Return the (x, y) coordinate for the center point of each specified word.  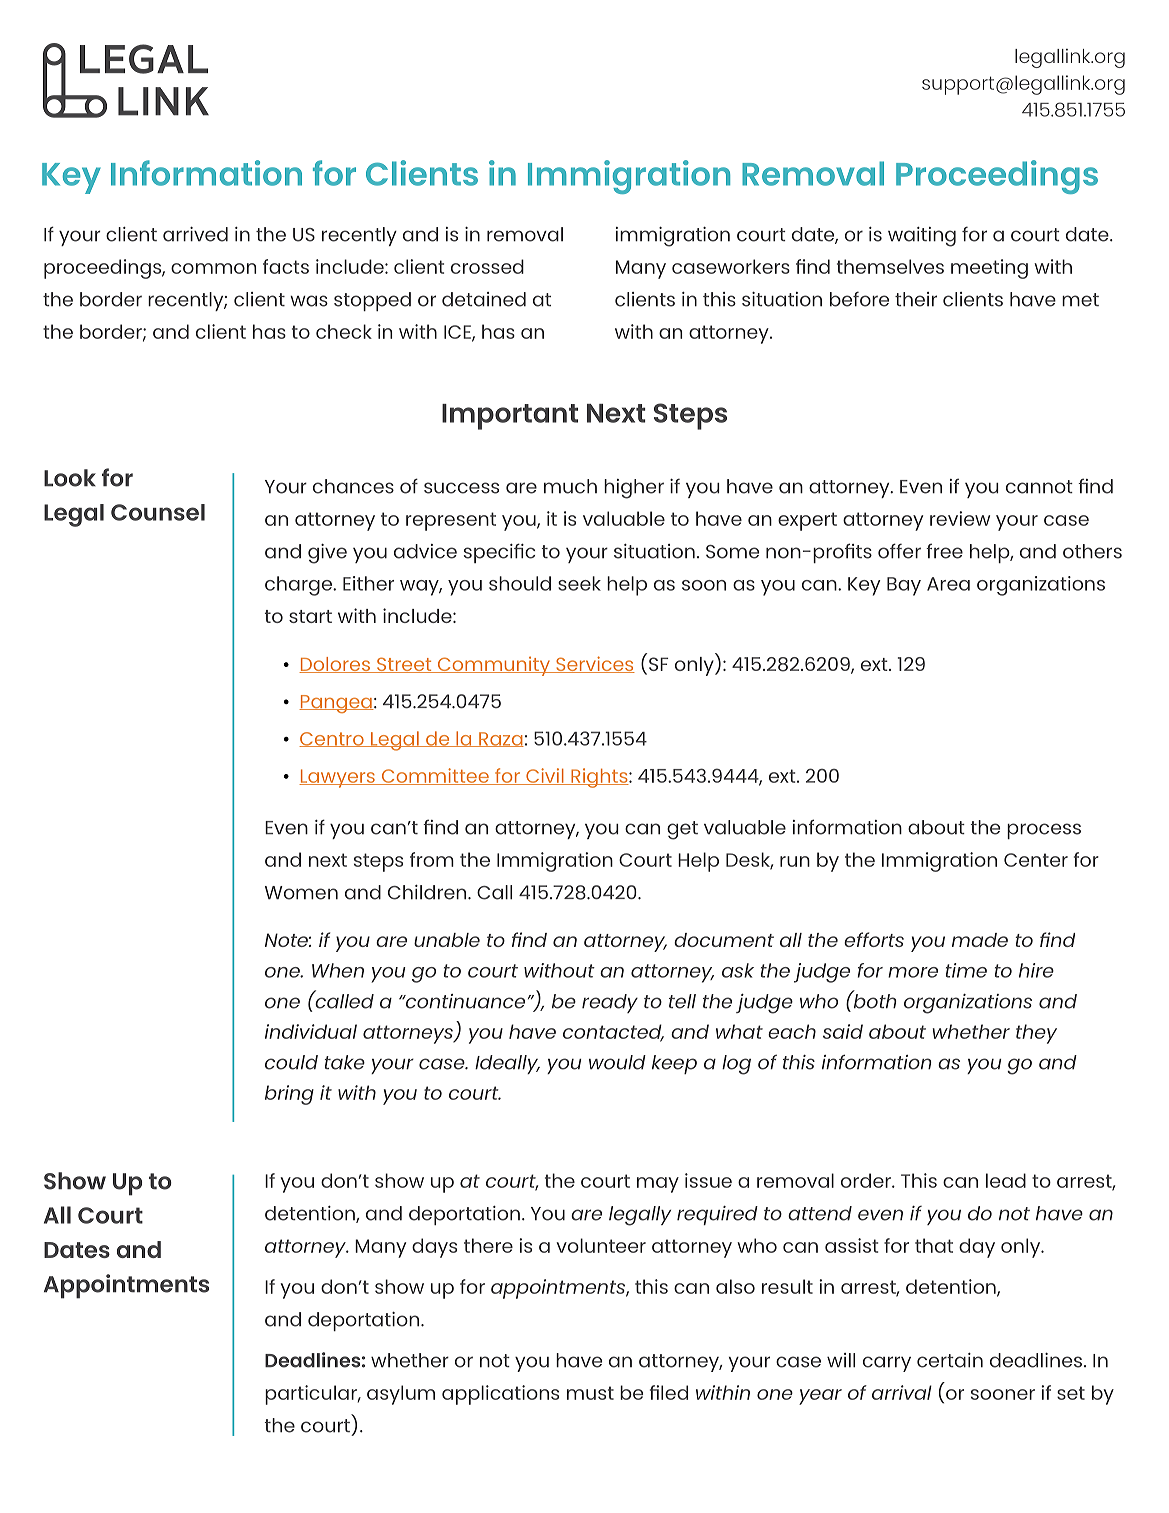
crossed (487, 266)
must (590, 1393)
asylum (401, 1395)
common (213, 268)
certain (950, 1360)
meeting (989, 269)
